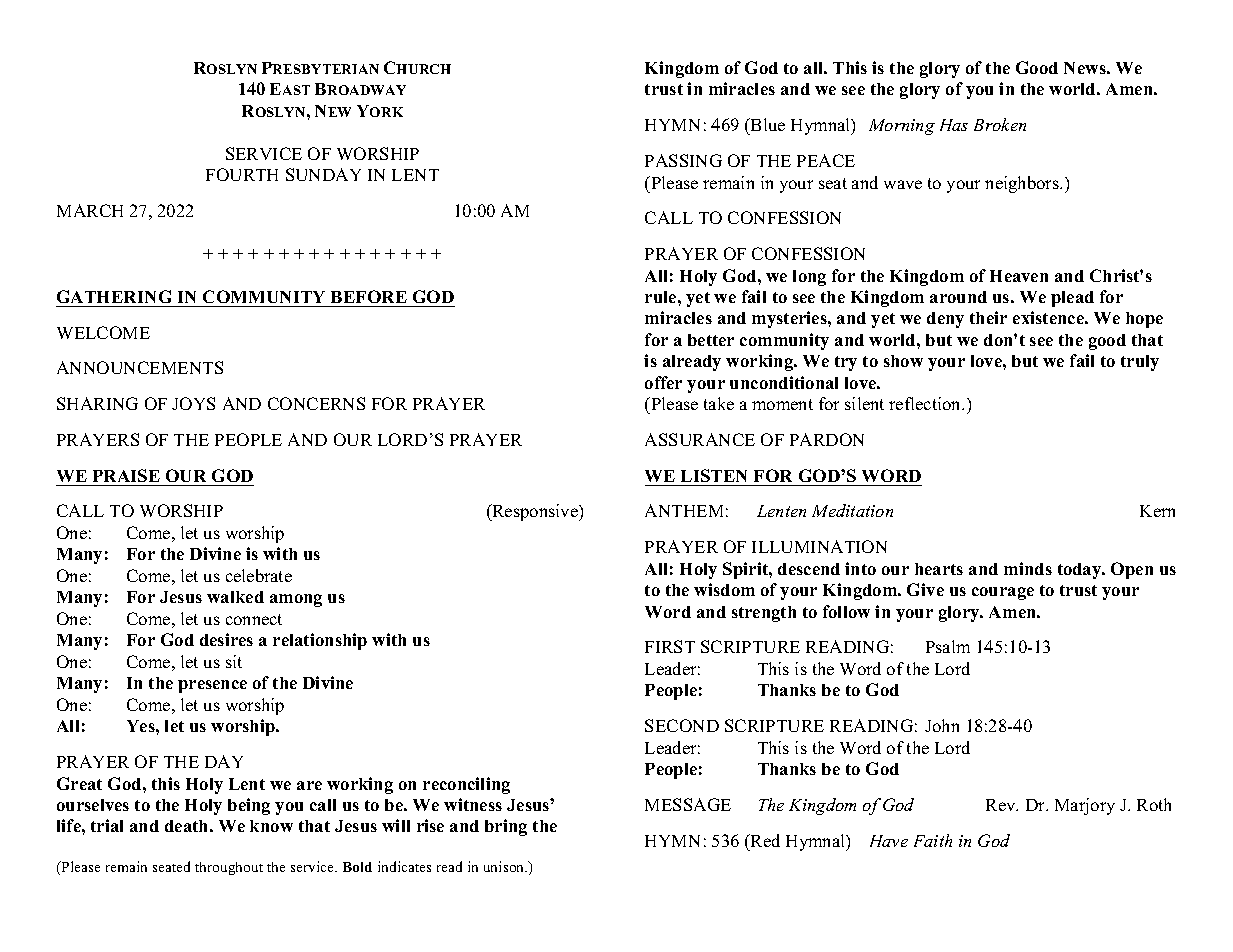  I want to click on GATHERING, so click(114, 296).
